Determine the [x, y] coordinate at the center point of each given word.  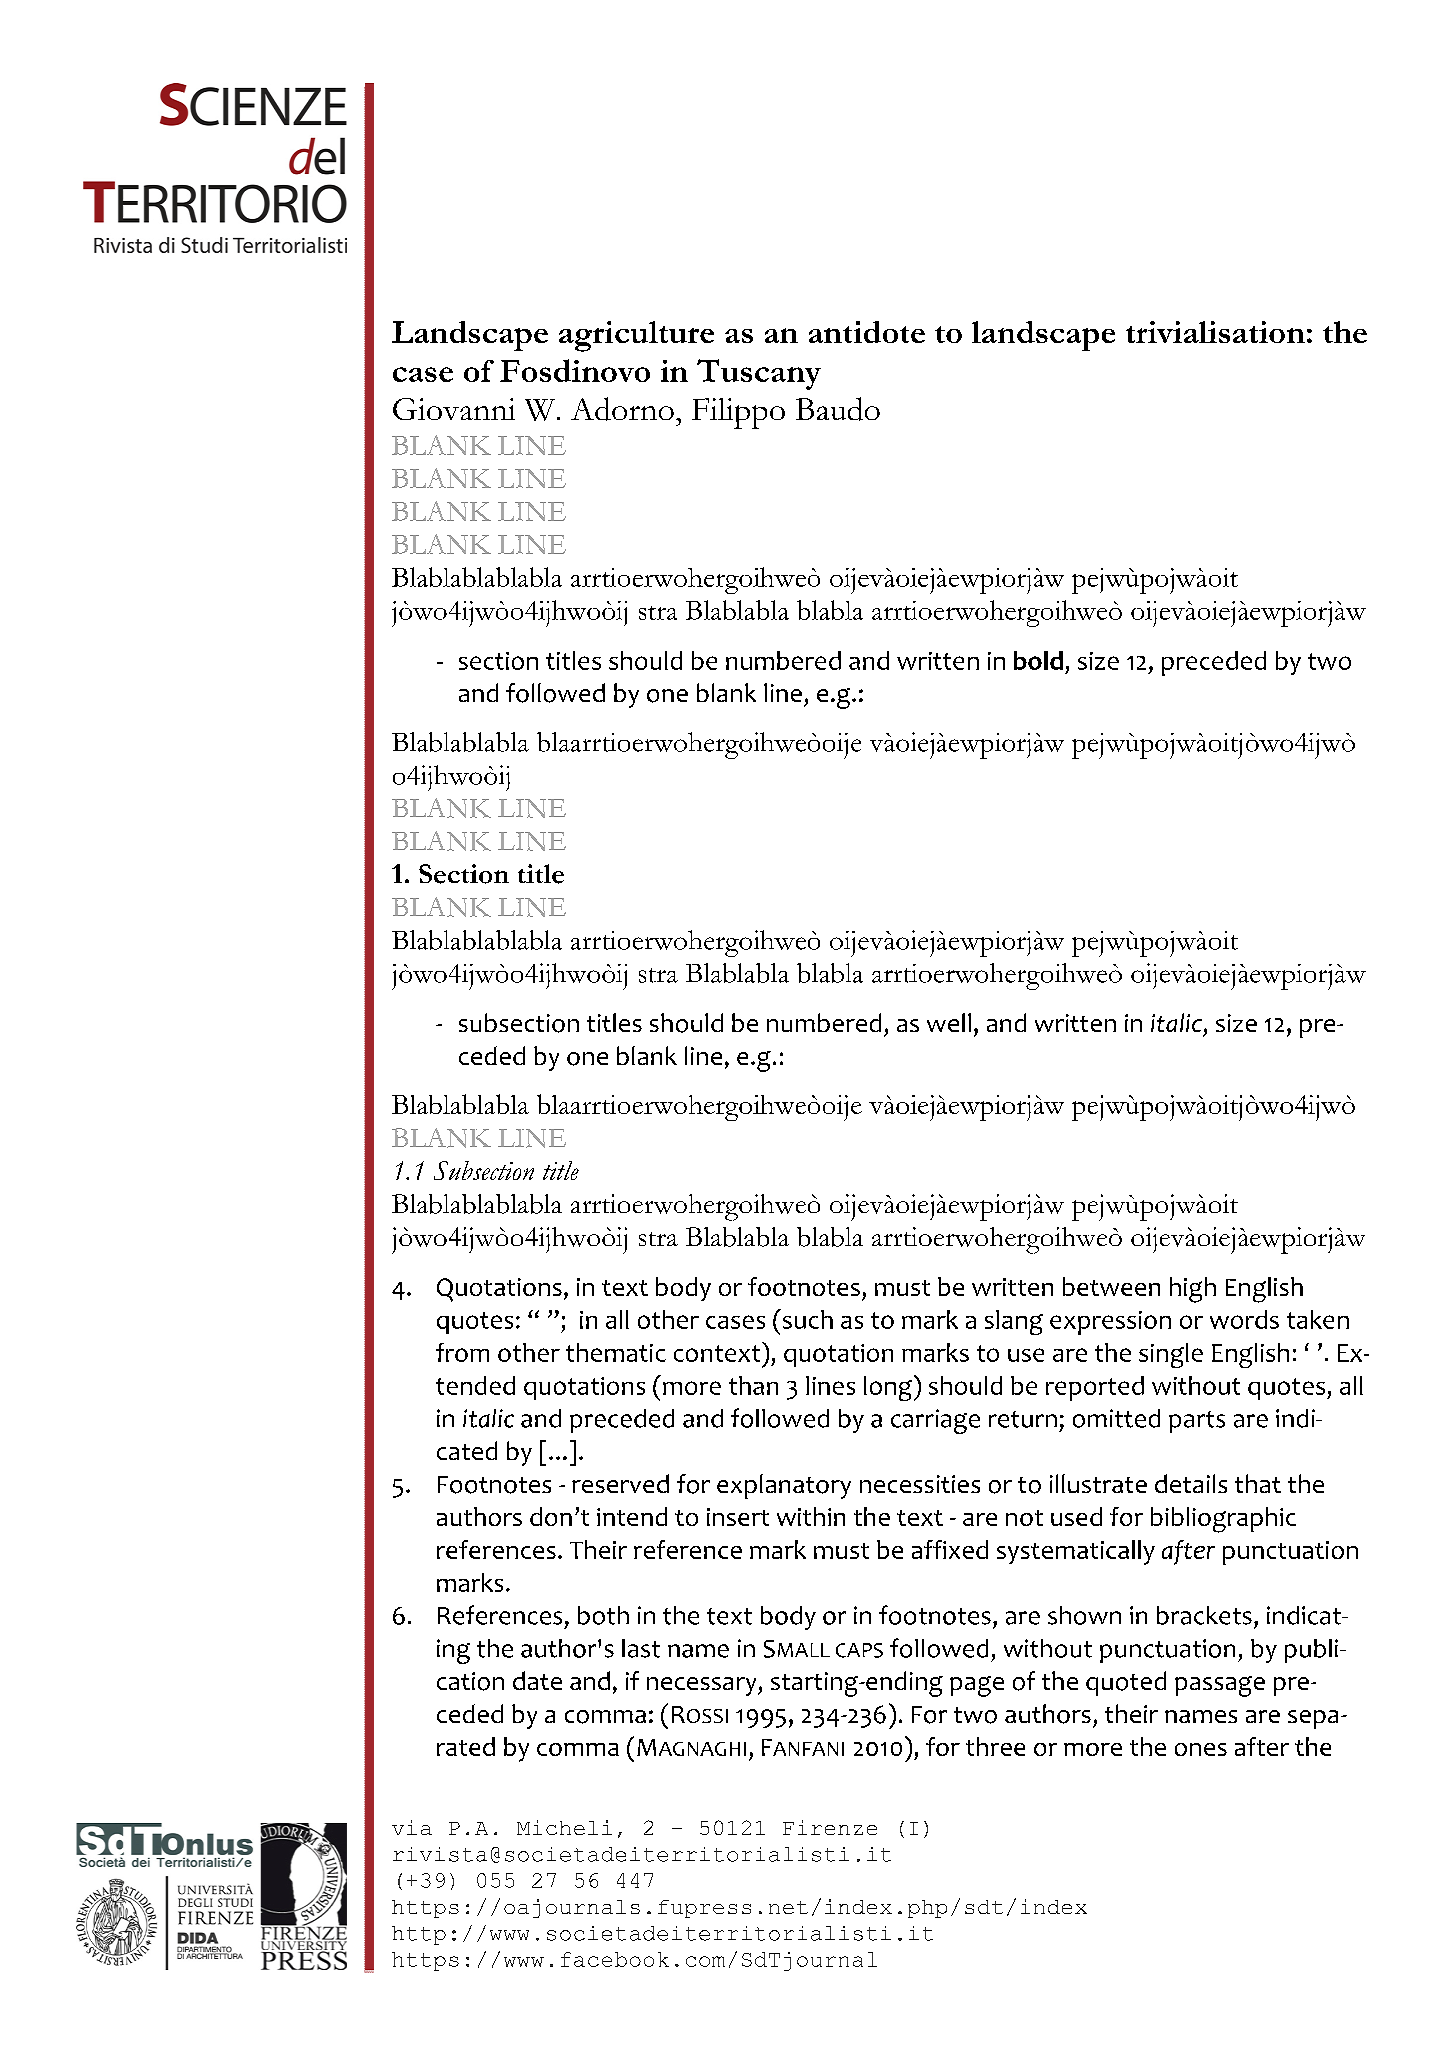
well [949, 1022]
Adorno [622, 409]
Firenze [830, 1827]
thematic [616, 1352]
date [537, 1680]
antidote [867, 332]
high [1193, 1290]
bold [1038, 660]
